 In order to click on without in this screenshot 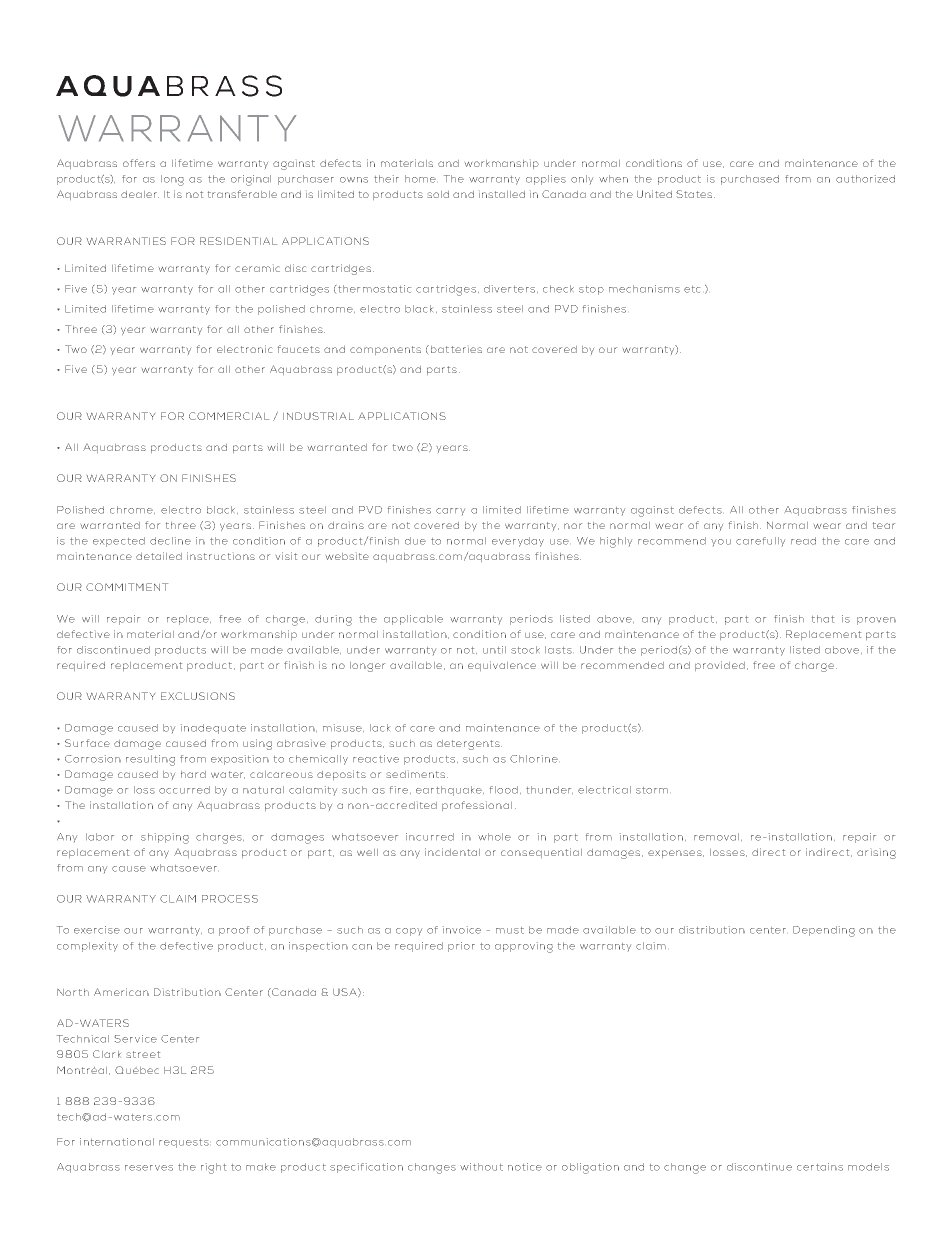, I will do `click(481, 1167)`.
